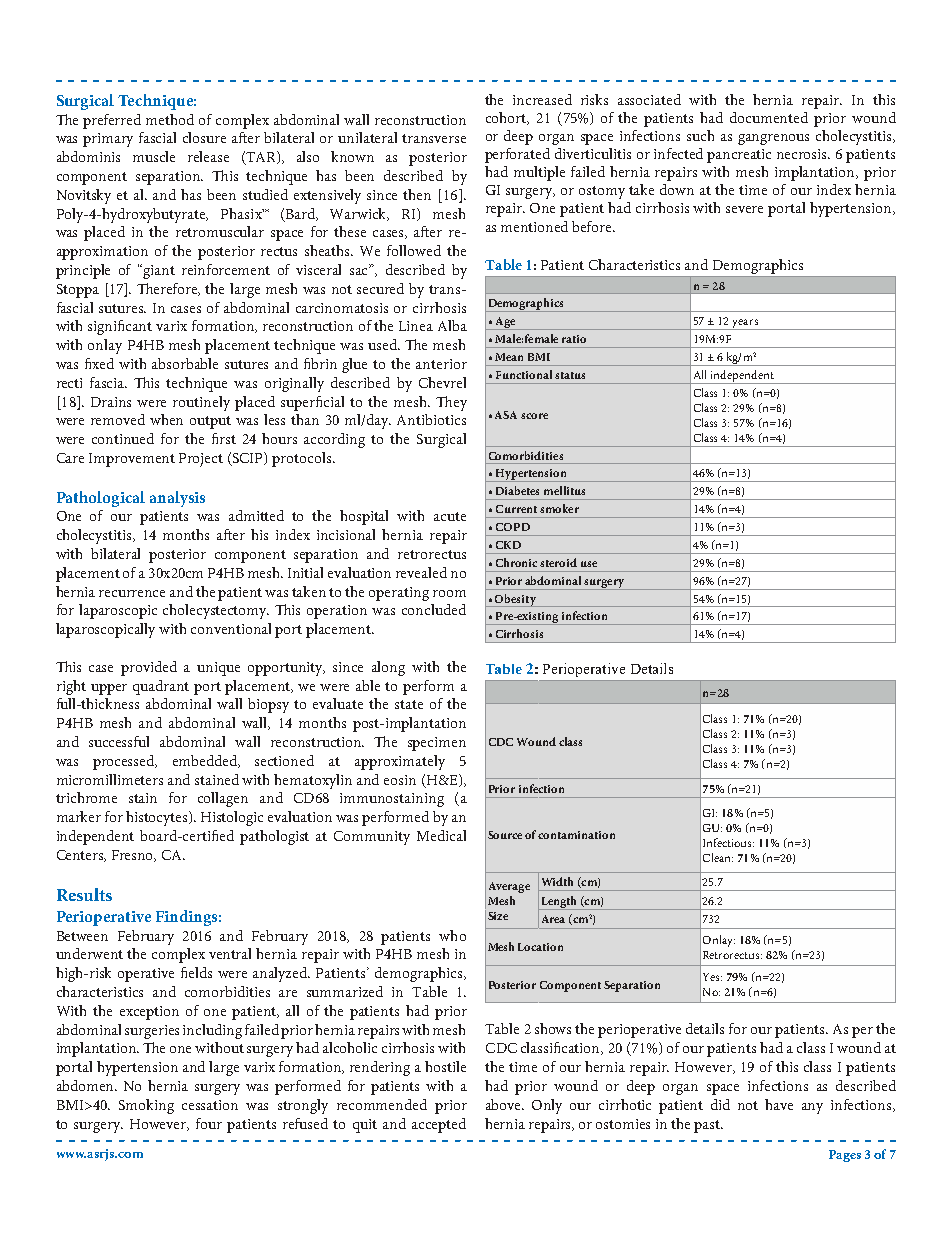 This screenshot has height=1233, width=952. I want to click on Clean, so click(718, 857).
